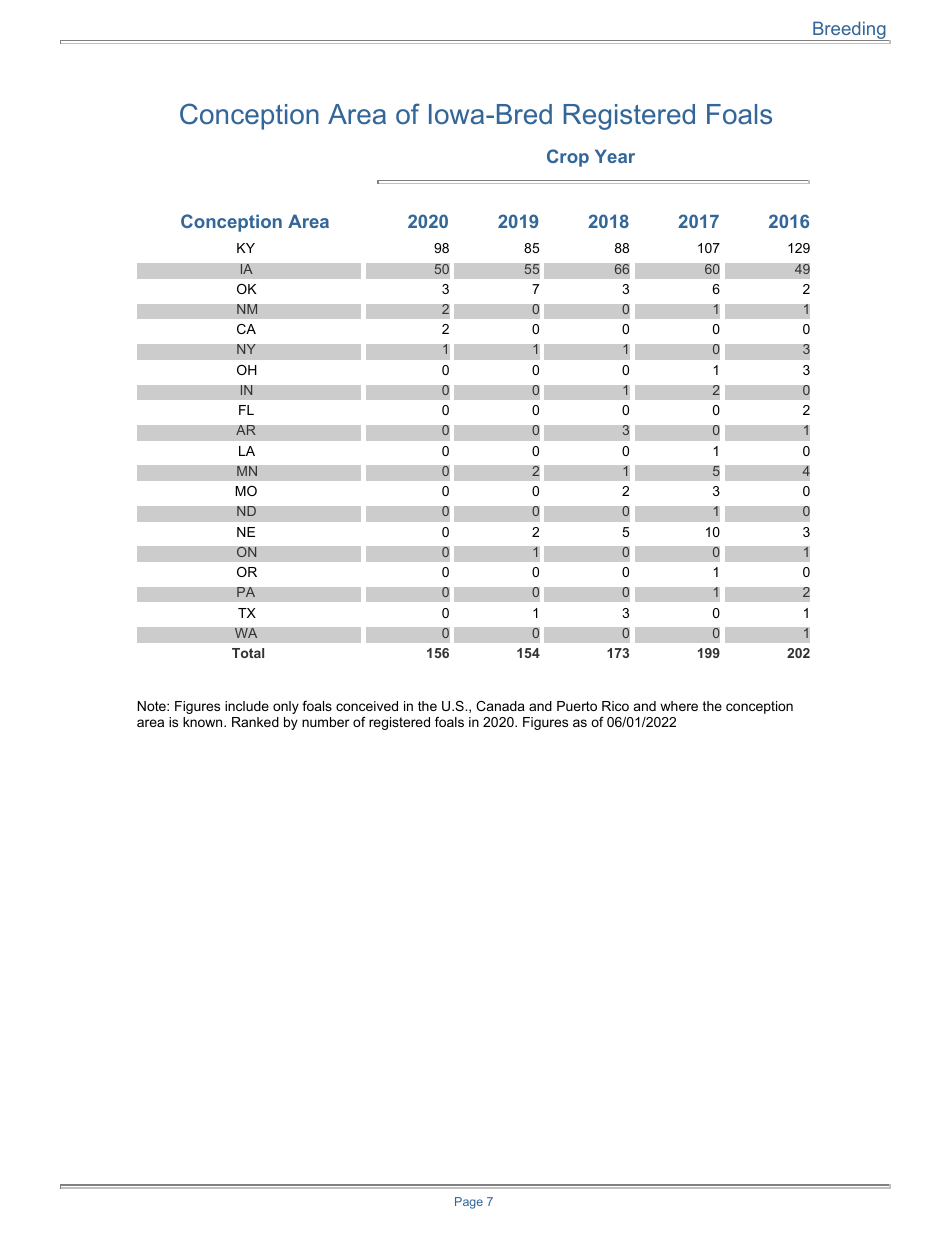  Describe the element at coordinates (577, 706) in the screenshot. I see `Puerto` at that location.
